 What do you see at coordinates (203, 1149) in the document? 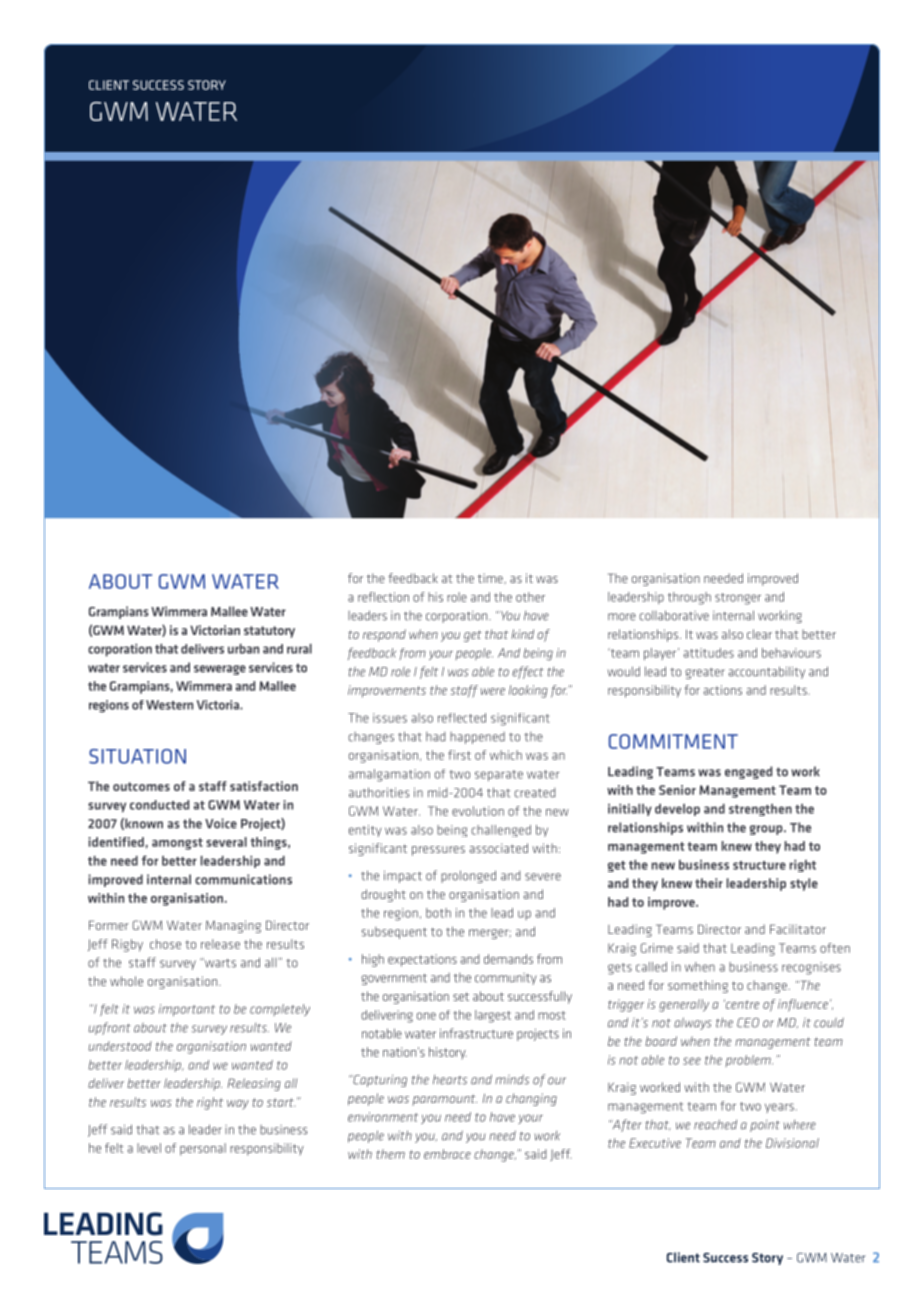
I see `personal` at bounding box center [203, 1149].
